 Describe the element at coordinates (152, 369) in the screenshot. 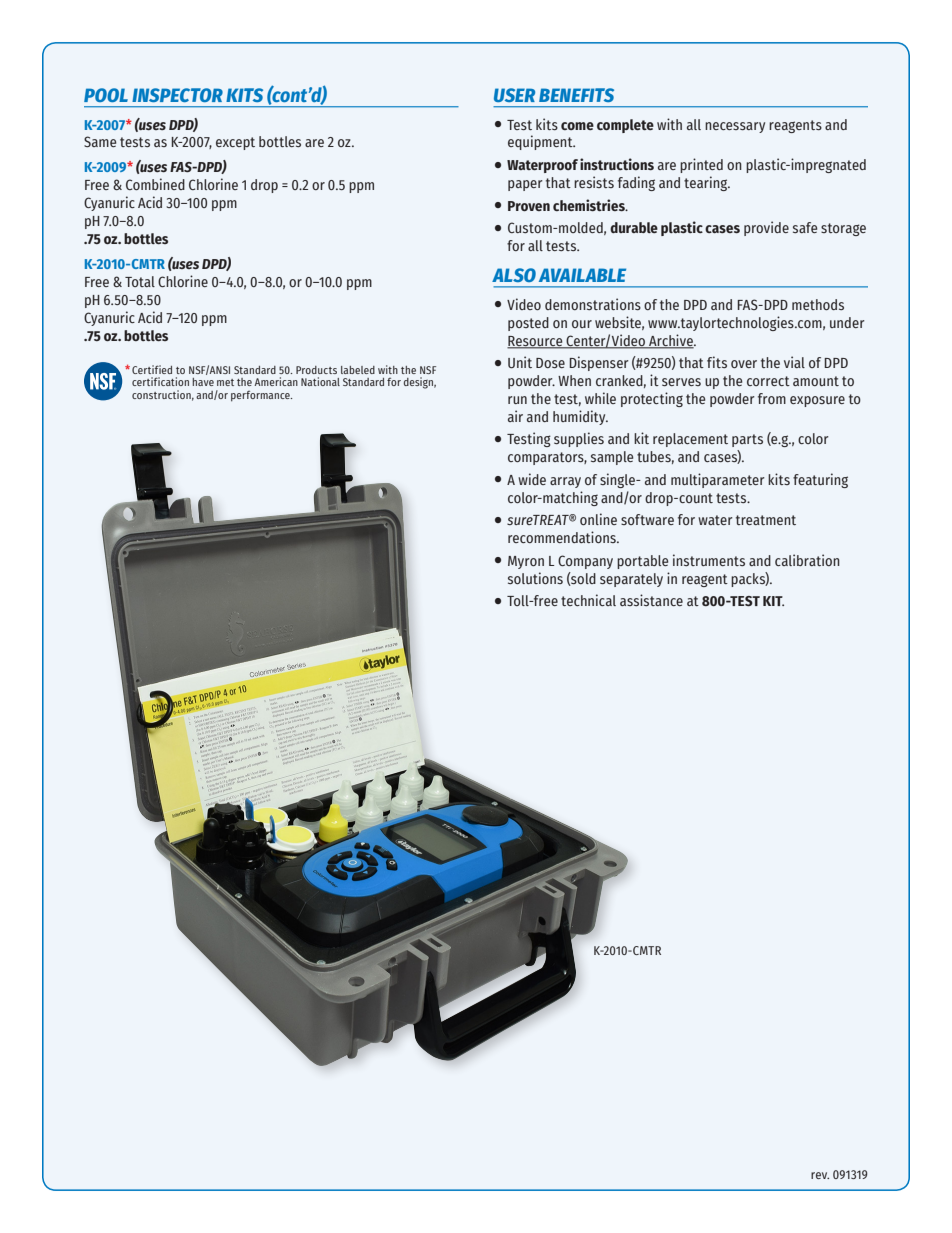

I see `Certified` at that location.
